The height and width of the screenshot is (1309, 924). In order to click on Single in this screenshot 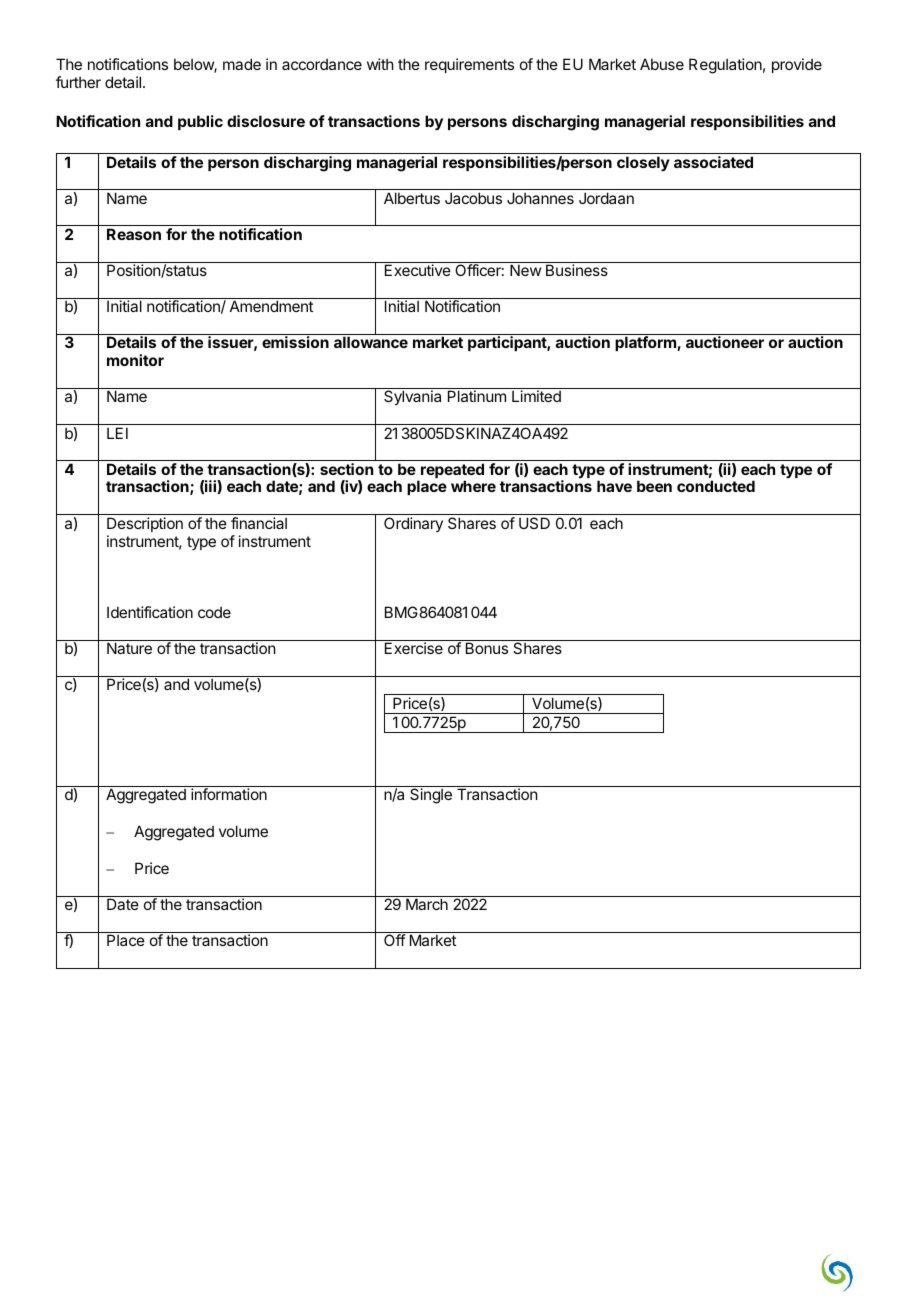, I will do `click(431, 796)`.
